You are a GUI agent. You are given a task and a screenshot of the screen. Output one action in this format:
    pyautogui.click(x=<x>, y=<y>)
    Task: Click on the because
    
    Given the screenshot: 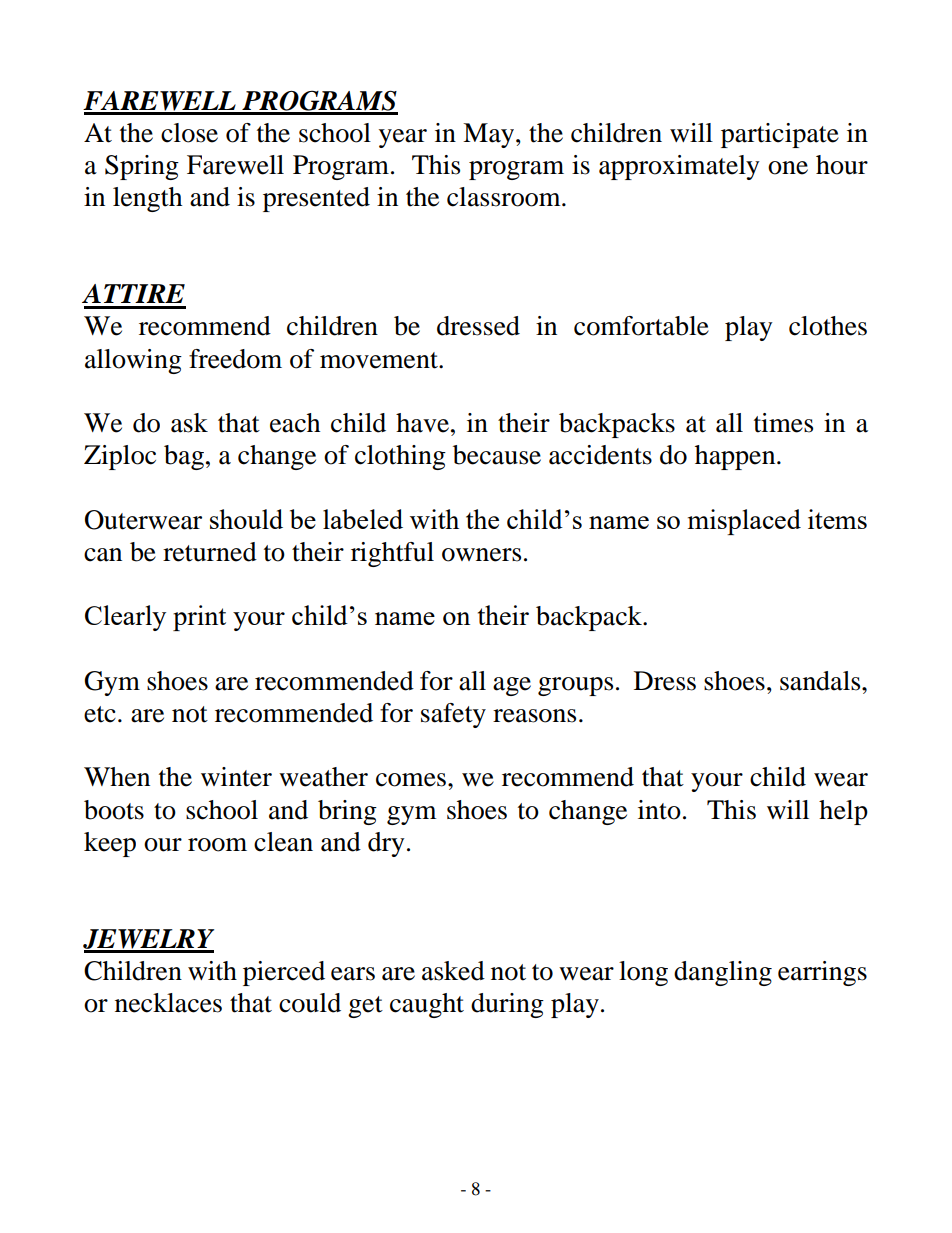 What is the action you would take?
    pyautogui.click(x=497, y=455)
